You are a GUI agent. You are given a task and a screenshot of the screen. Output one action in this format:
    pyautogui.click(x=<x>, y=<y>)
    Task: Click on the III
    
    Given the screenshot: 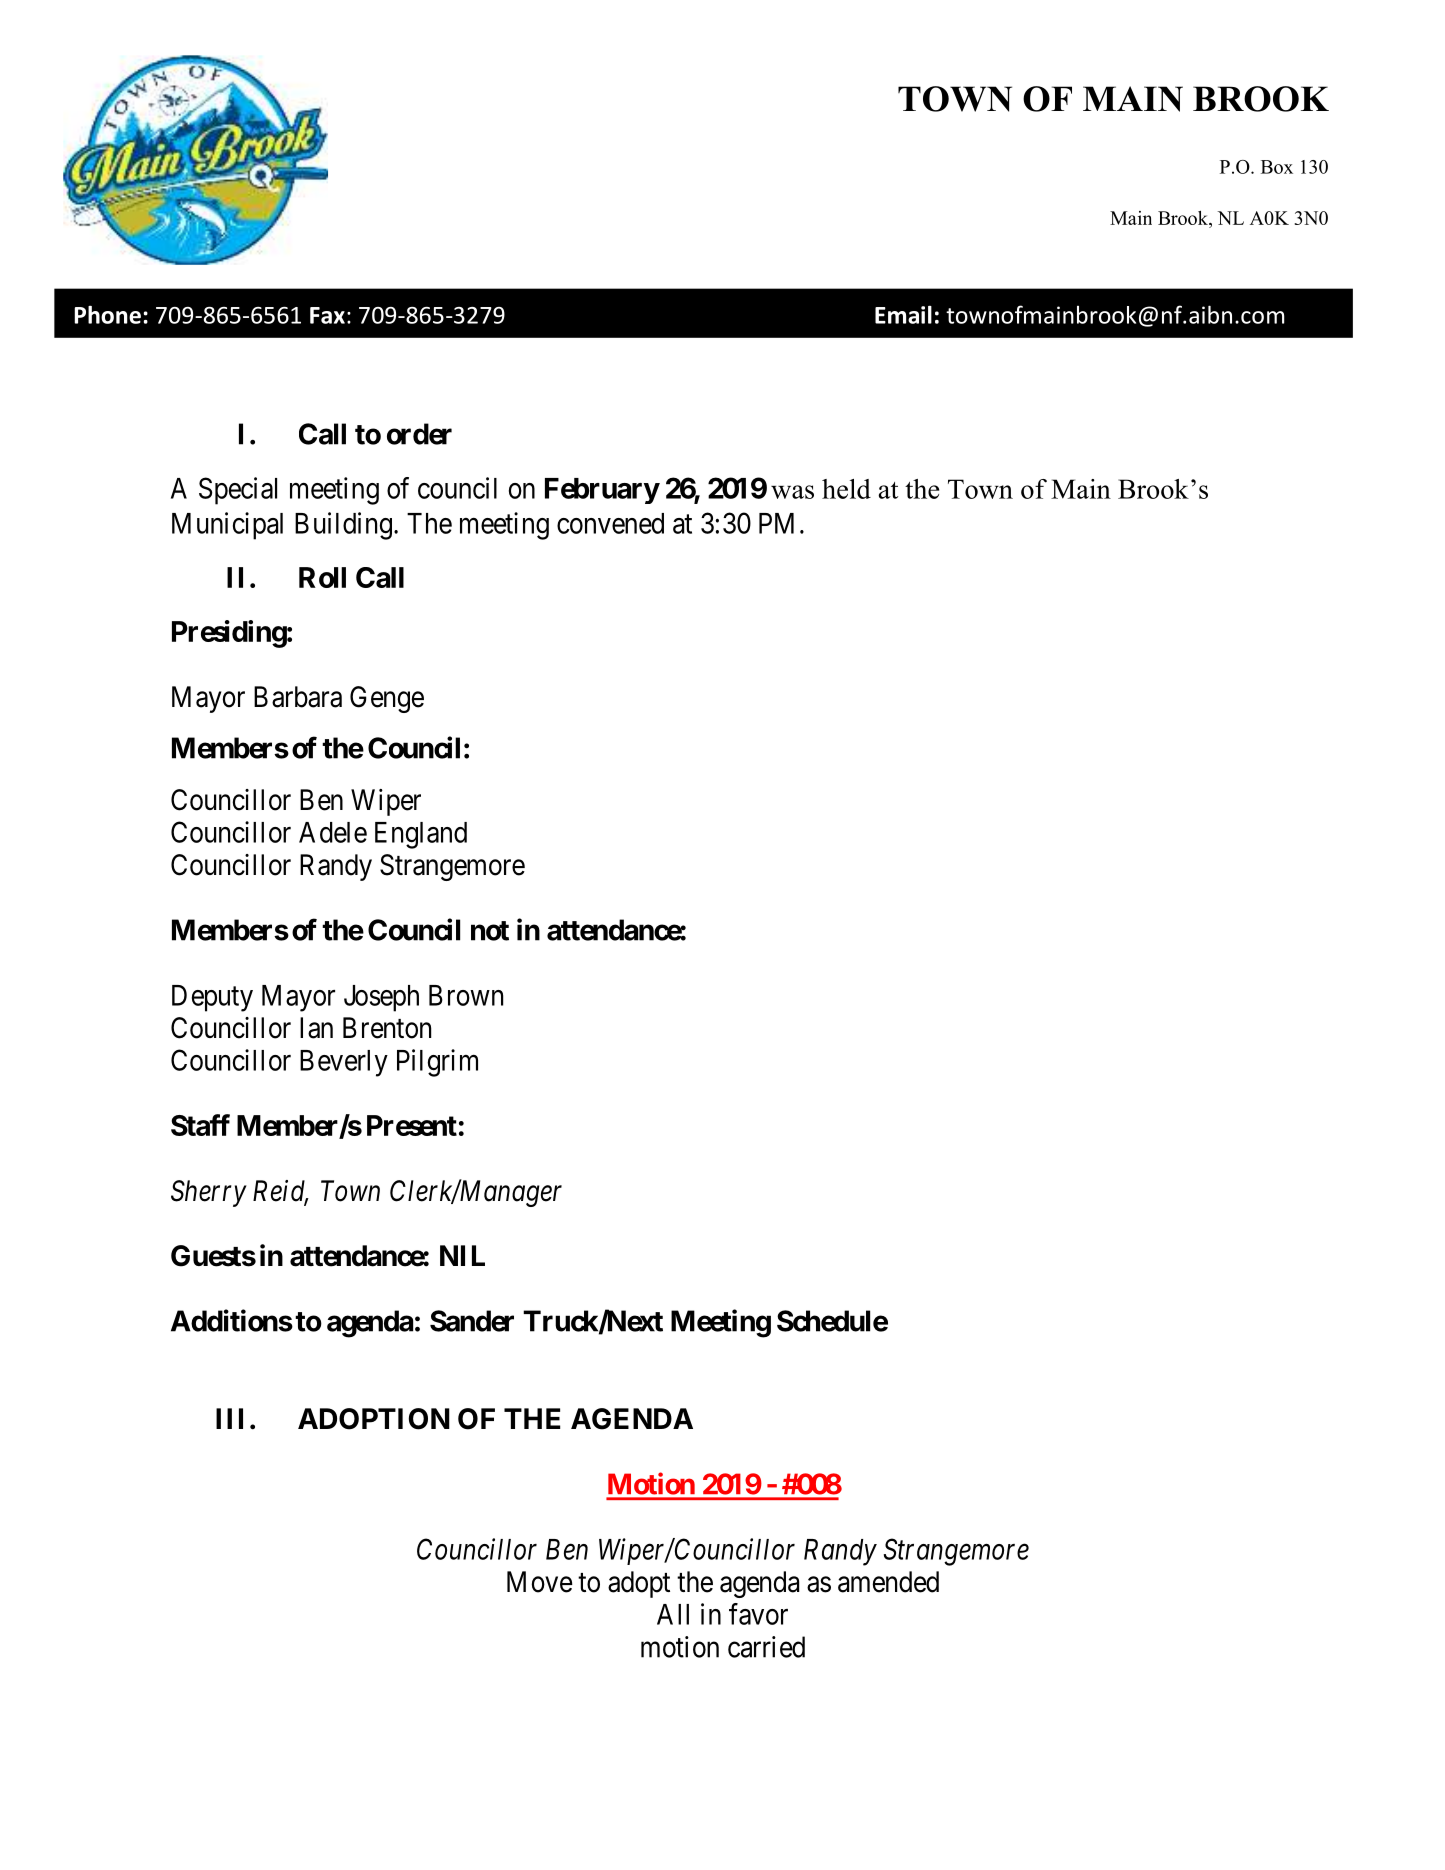 What is the action you would take?
    pyautogui.click(x=229, y=1418)
